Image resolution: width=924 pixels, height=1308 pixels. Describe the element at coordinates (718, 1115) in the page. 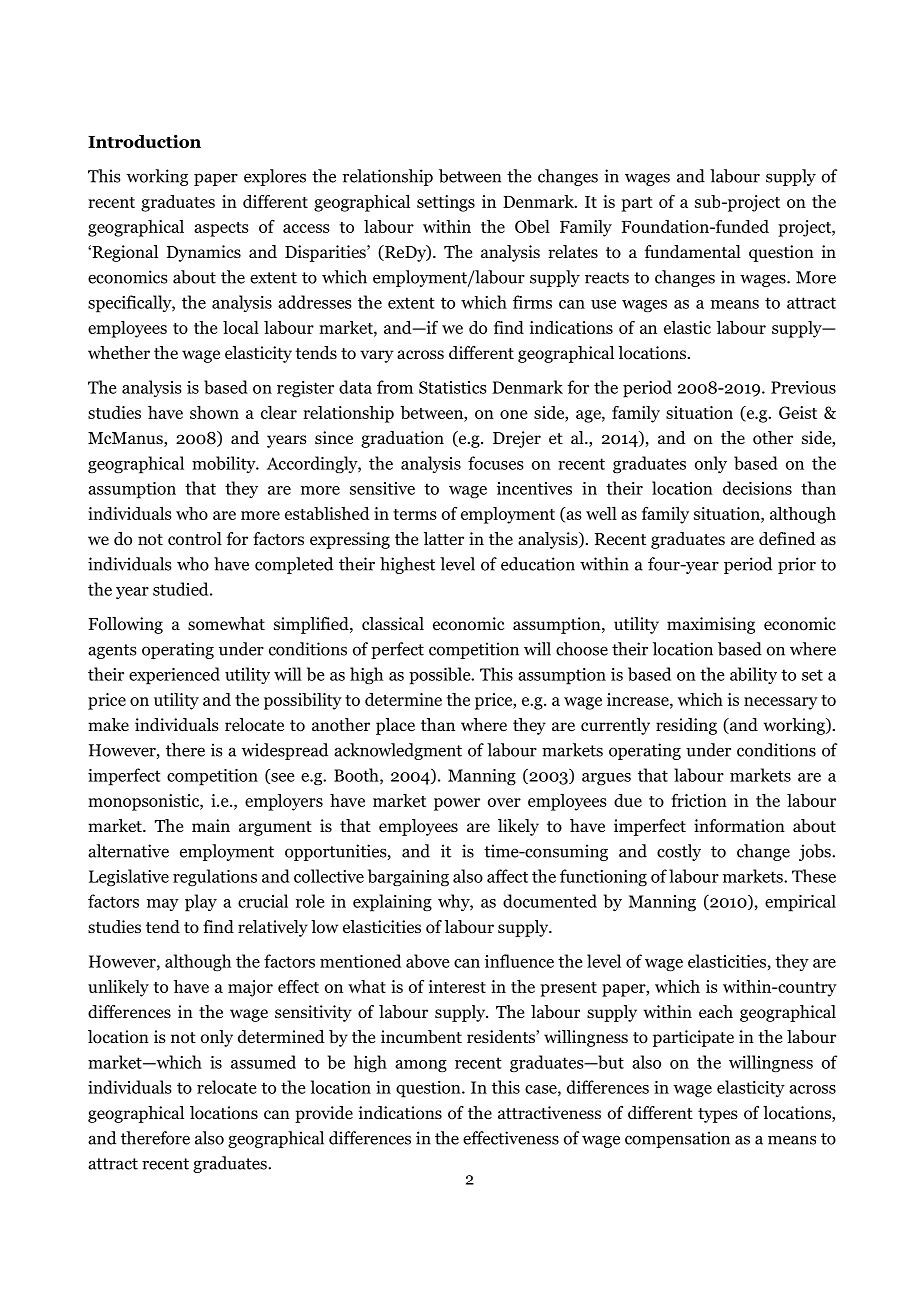

I see `types` at that location.
